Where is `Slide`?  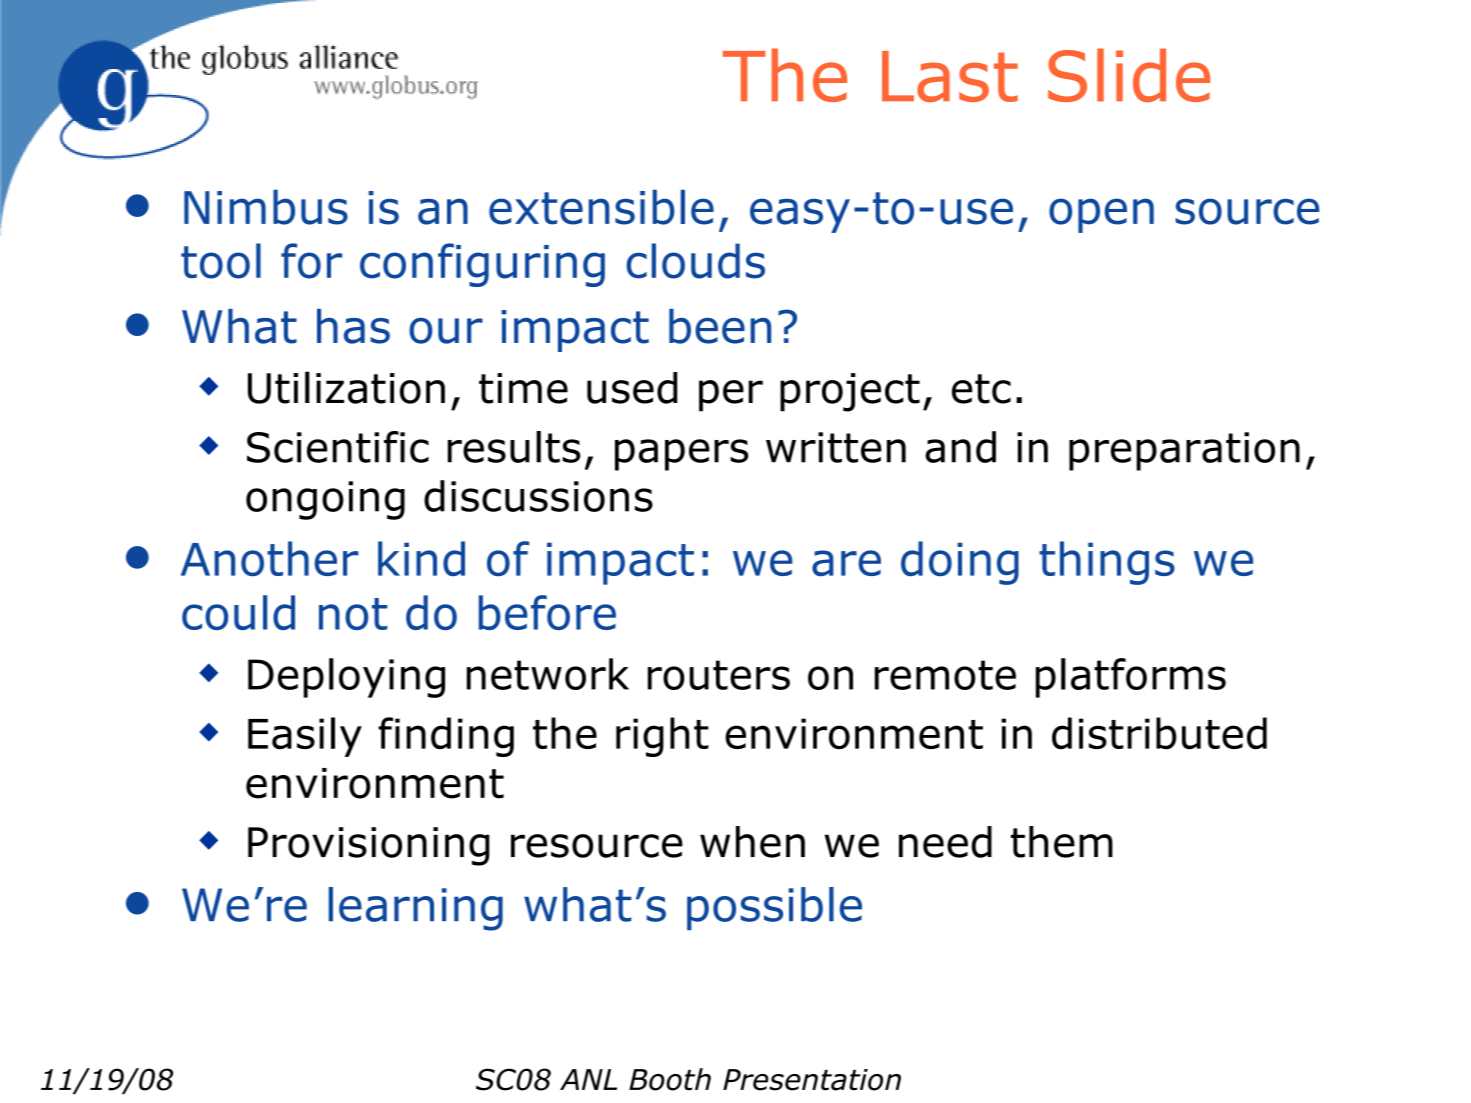
Slide is located at coordinates (1129, 75).
